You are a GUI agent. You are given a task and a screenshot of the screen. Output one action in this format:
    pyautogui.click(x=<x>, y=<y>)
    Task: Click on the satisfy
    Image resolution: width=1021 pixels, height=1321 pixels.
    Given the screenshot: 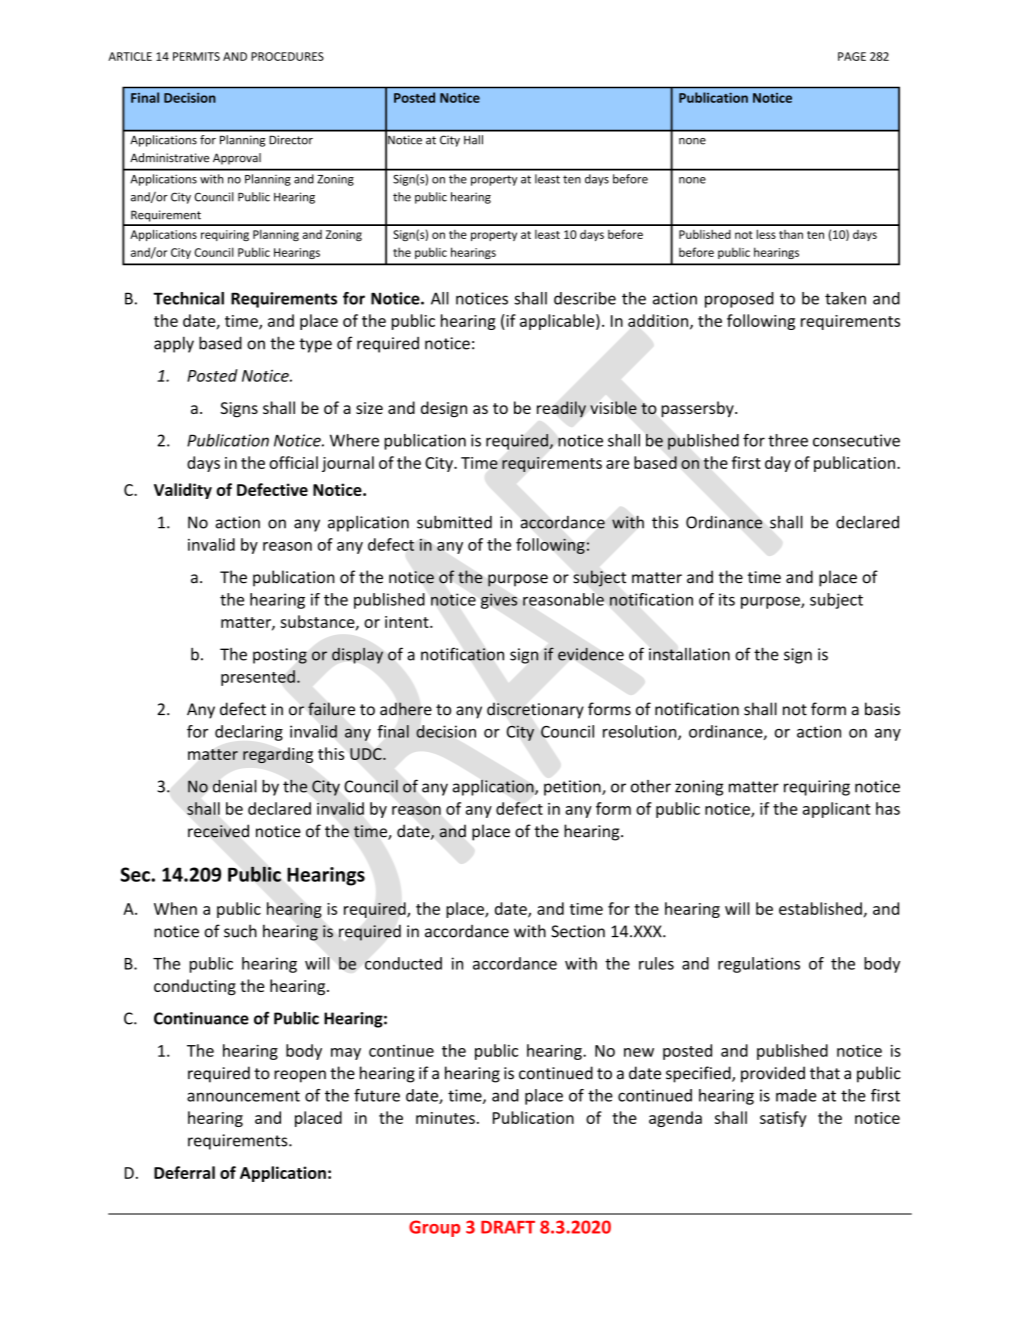 What is the action you would take?
    pyautogui.click(x=783, y=1119)
